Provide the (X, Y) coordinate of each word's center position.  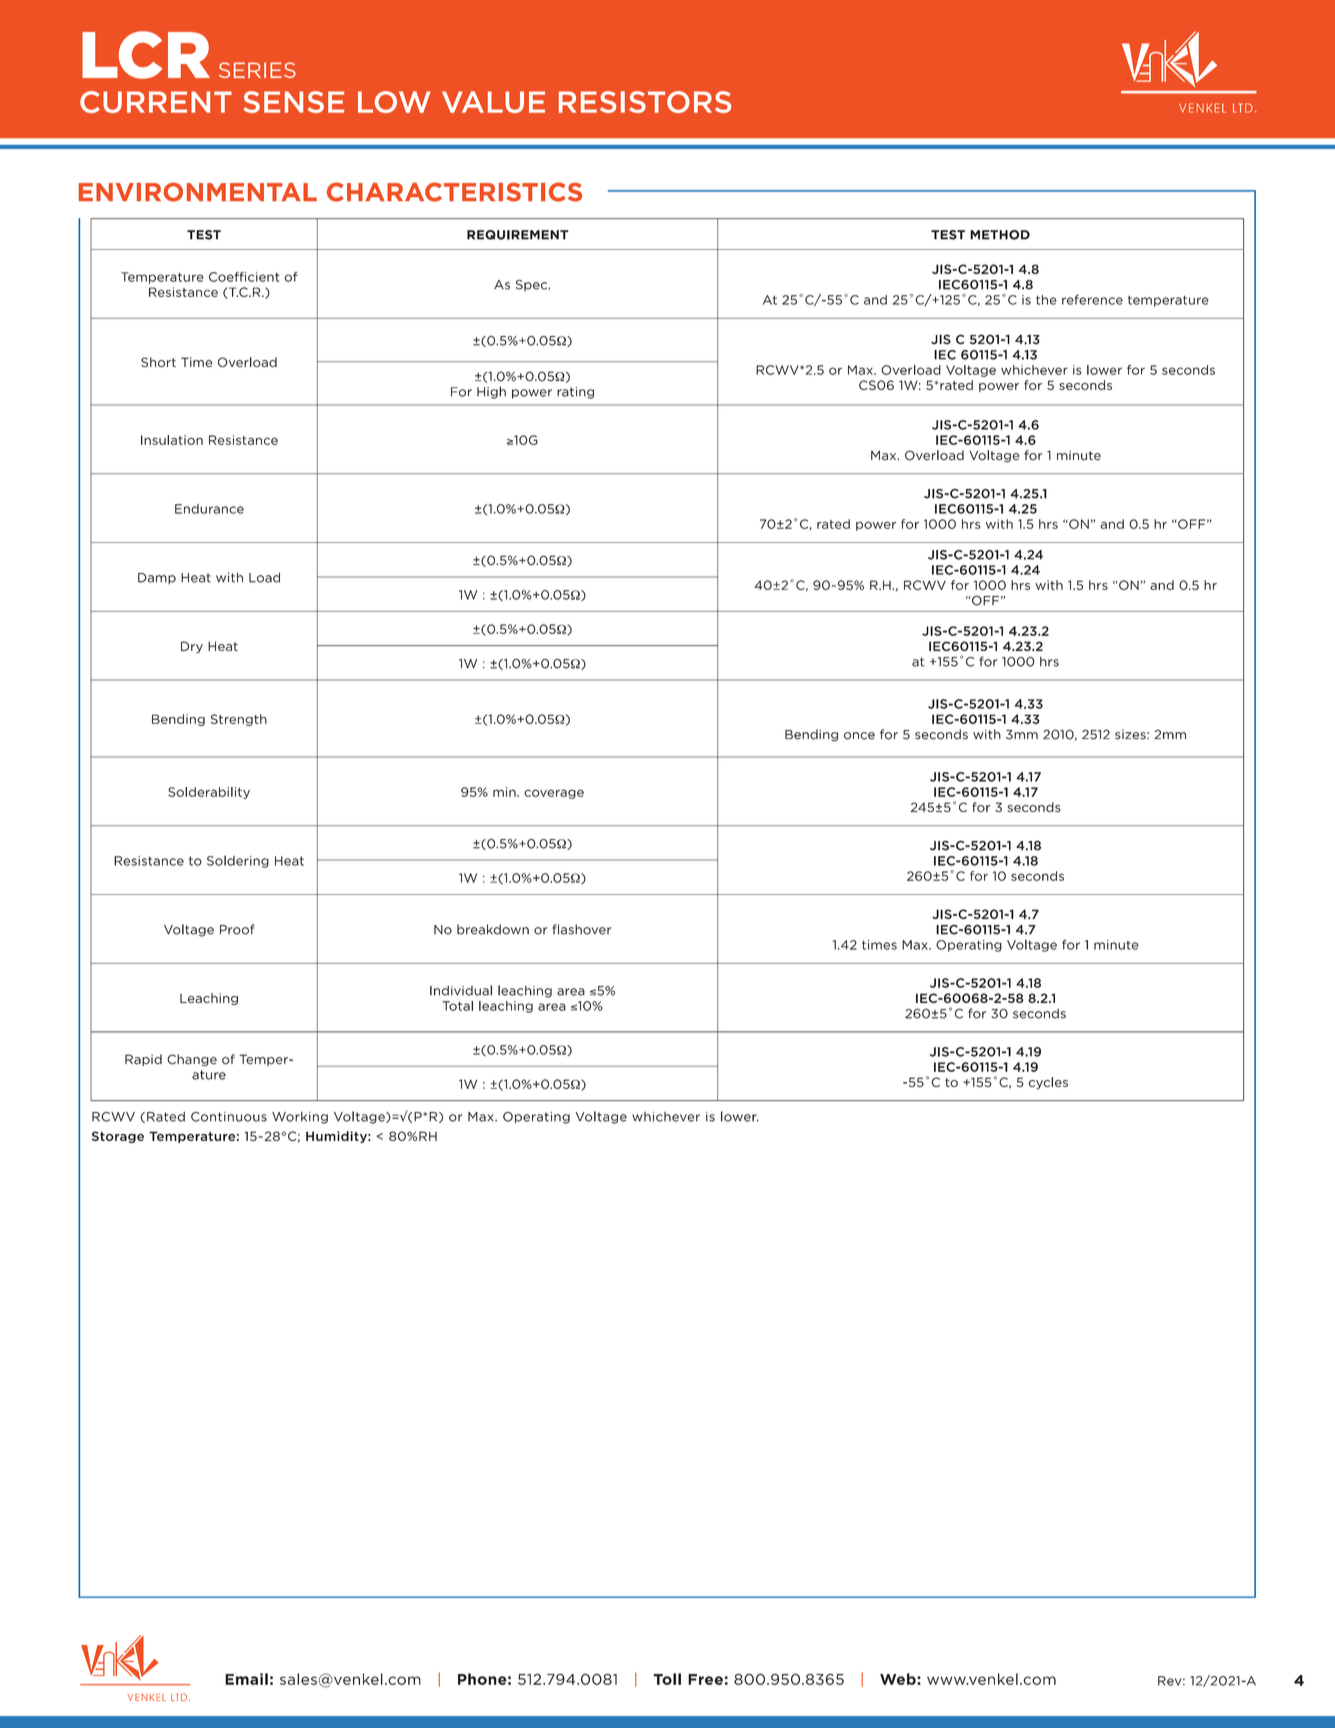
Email (246, 1679)
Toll (667, 1679)
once (859, 736)
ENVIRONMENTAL (198, 192)
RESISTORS (645, 102)
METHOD (1000, 235)
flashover (581, 929)
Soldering (238, 862)
